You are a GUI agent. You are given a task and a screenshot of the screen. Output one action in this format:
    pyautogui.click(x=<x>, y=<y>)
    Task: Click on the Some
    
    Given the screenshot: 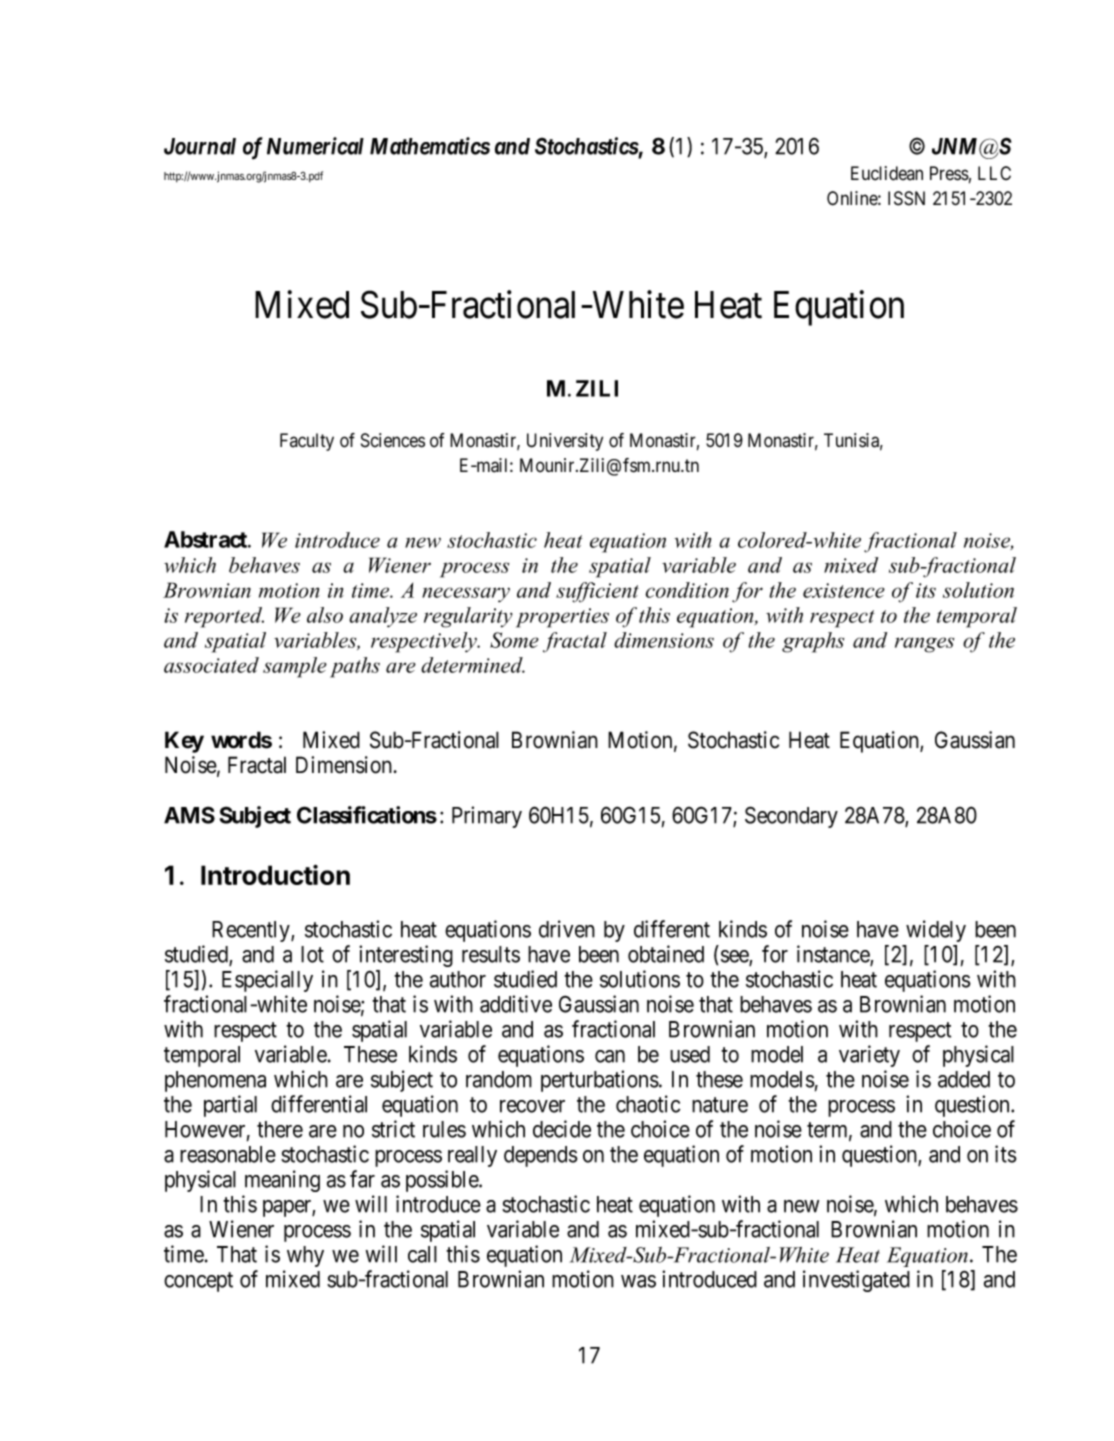 What is the action you would take?
    pyautogui.click(x=514, y=640)
